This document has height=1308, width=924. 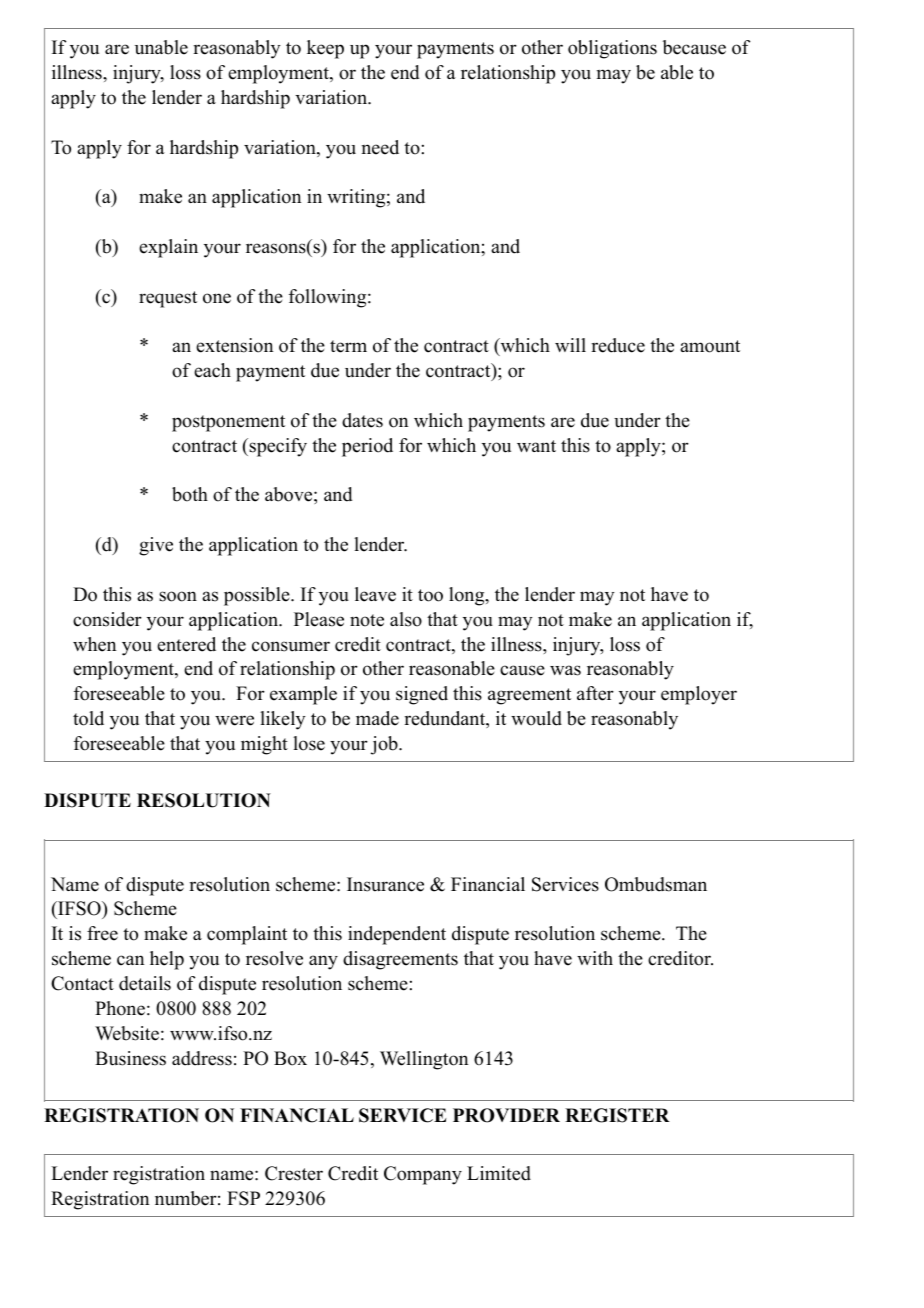 What do you see at coordinates (325, 49) in the document?
I see `keep` at bounding box center [325, 49].
